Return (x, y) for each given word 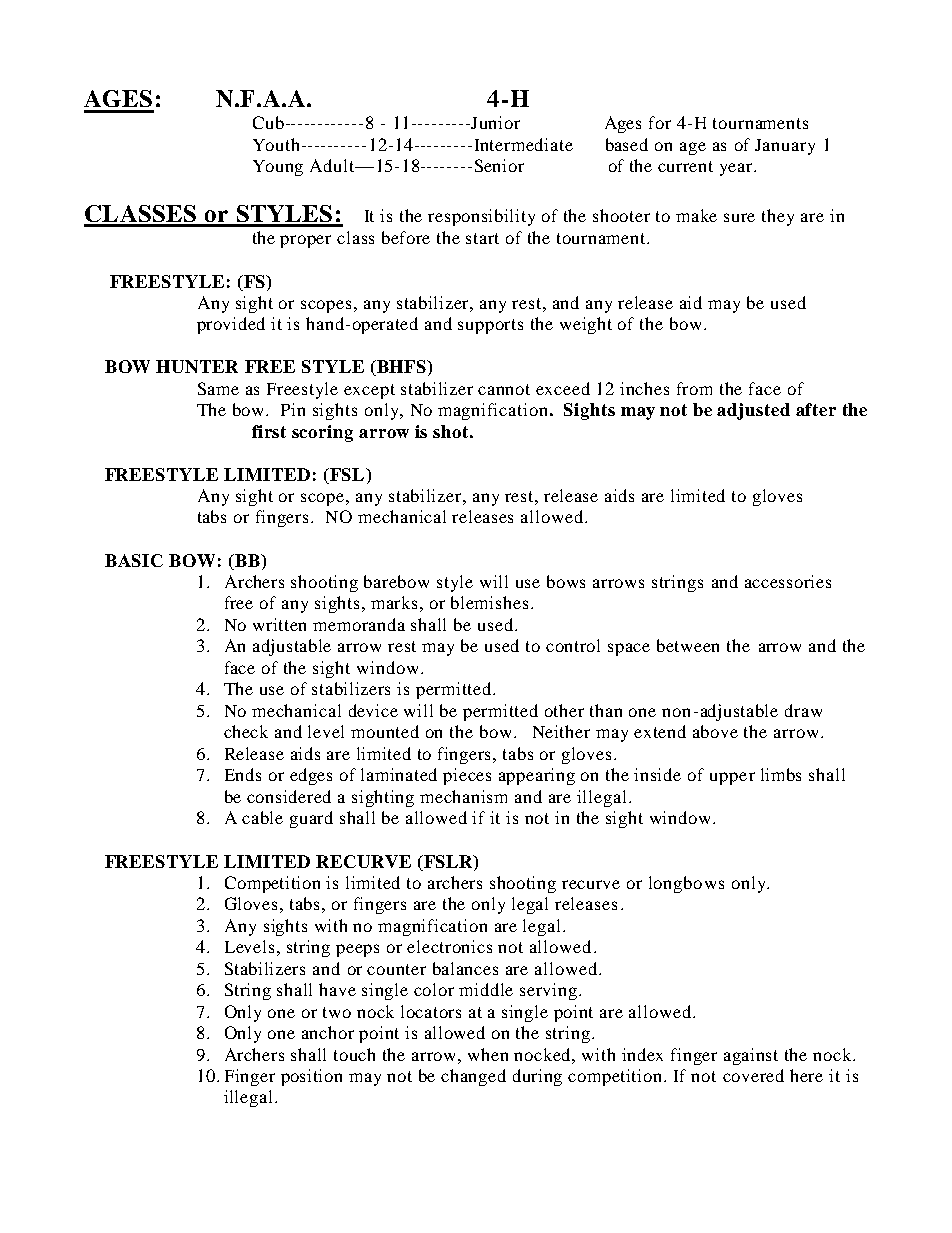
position (311, 1077)
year (737, 169)
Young (278, 168)
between (688, 645)
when (488, 1054)
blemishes (489, 602)
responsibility (481, 217)
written (279, 624)
